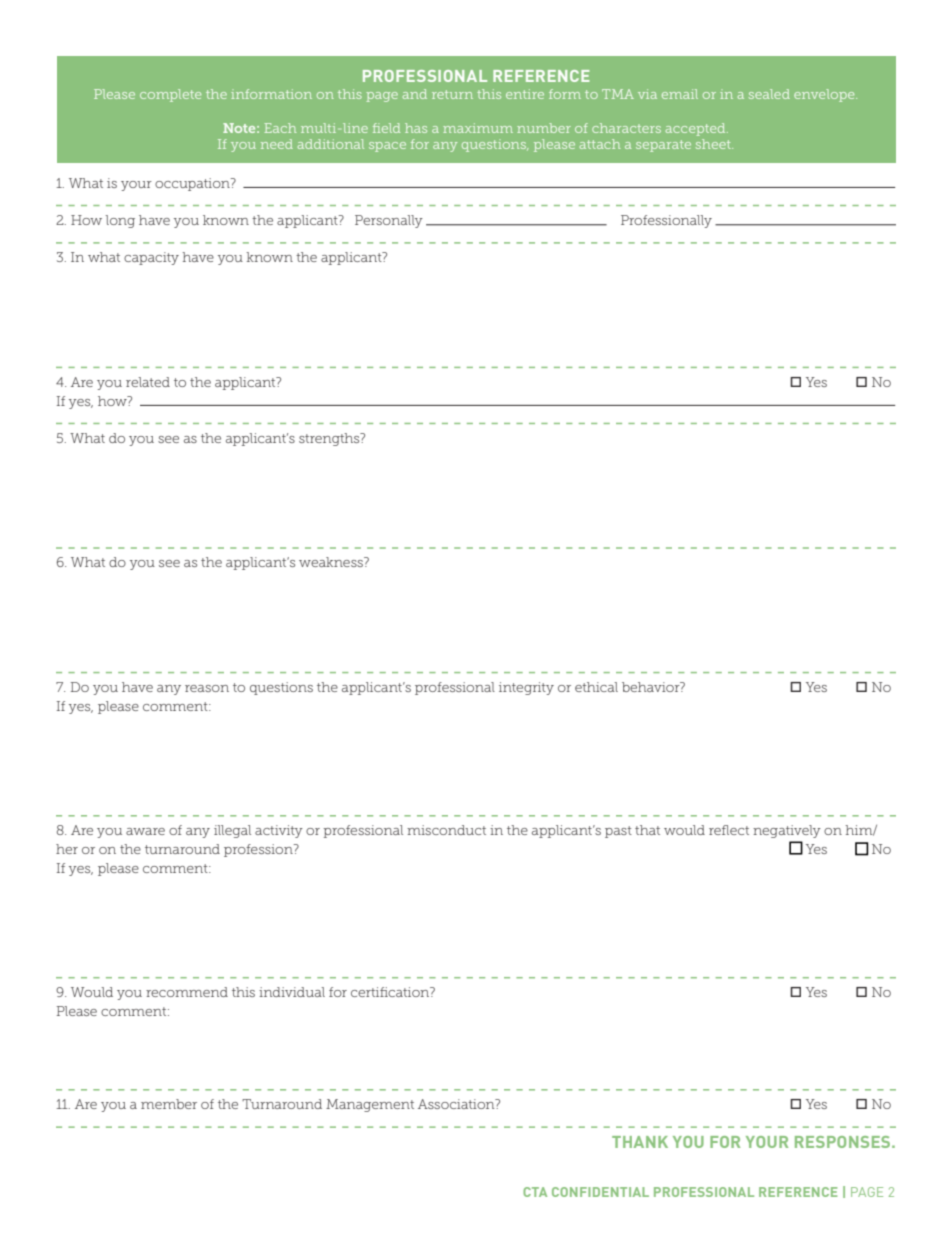 The image size is (952, 1233). What do you see at coordinates (478, 128) in the page?
I see `maximum` at bounding box center [478, 128].
